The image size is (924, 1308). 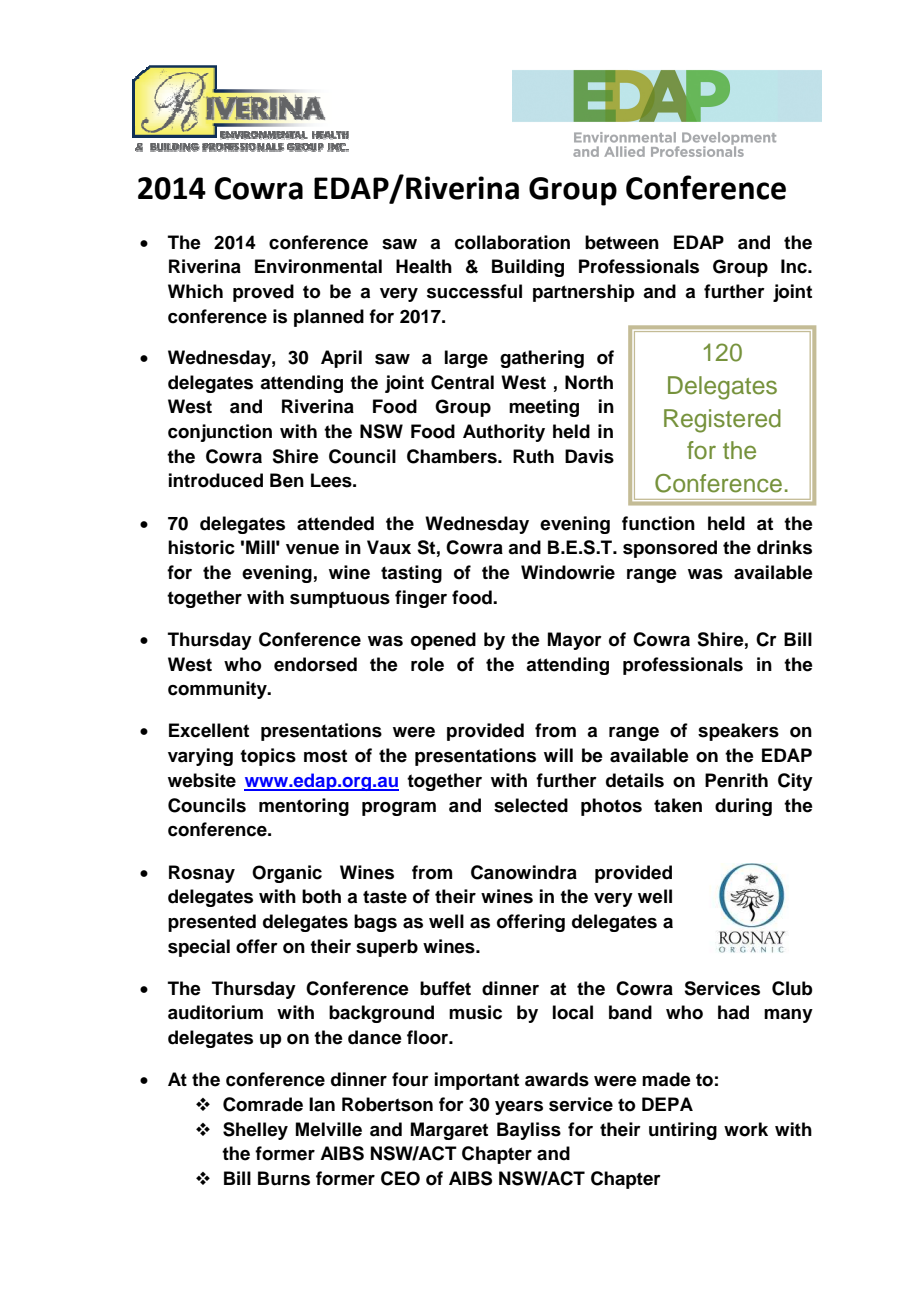 What do you see at coordinates (263, 293) in the screenshot?
I see `proved` at bounding box center [263, 293].
